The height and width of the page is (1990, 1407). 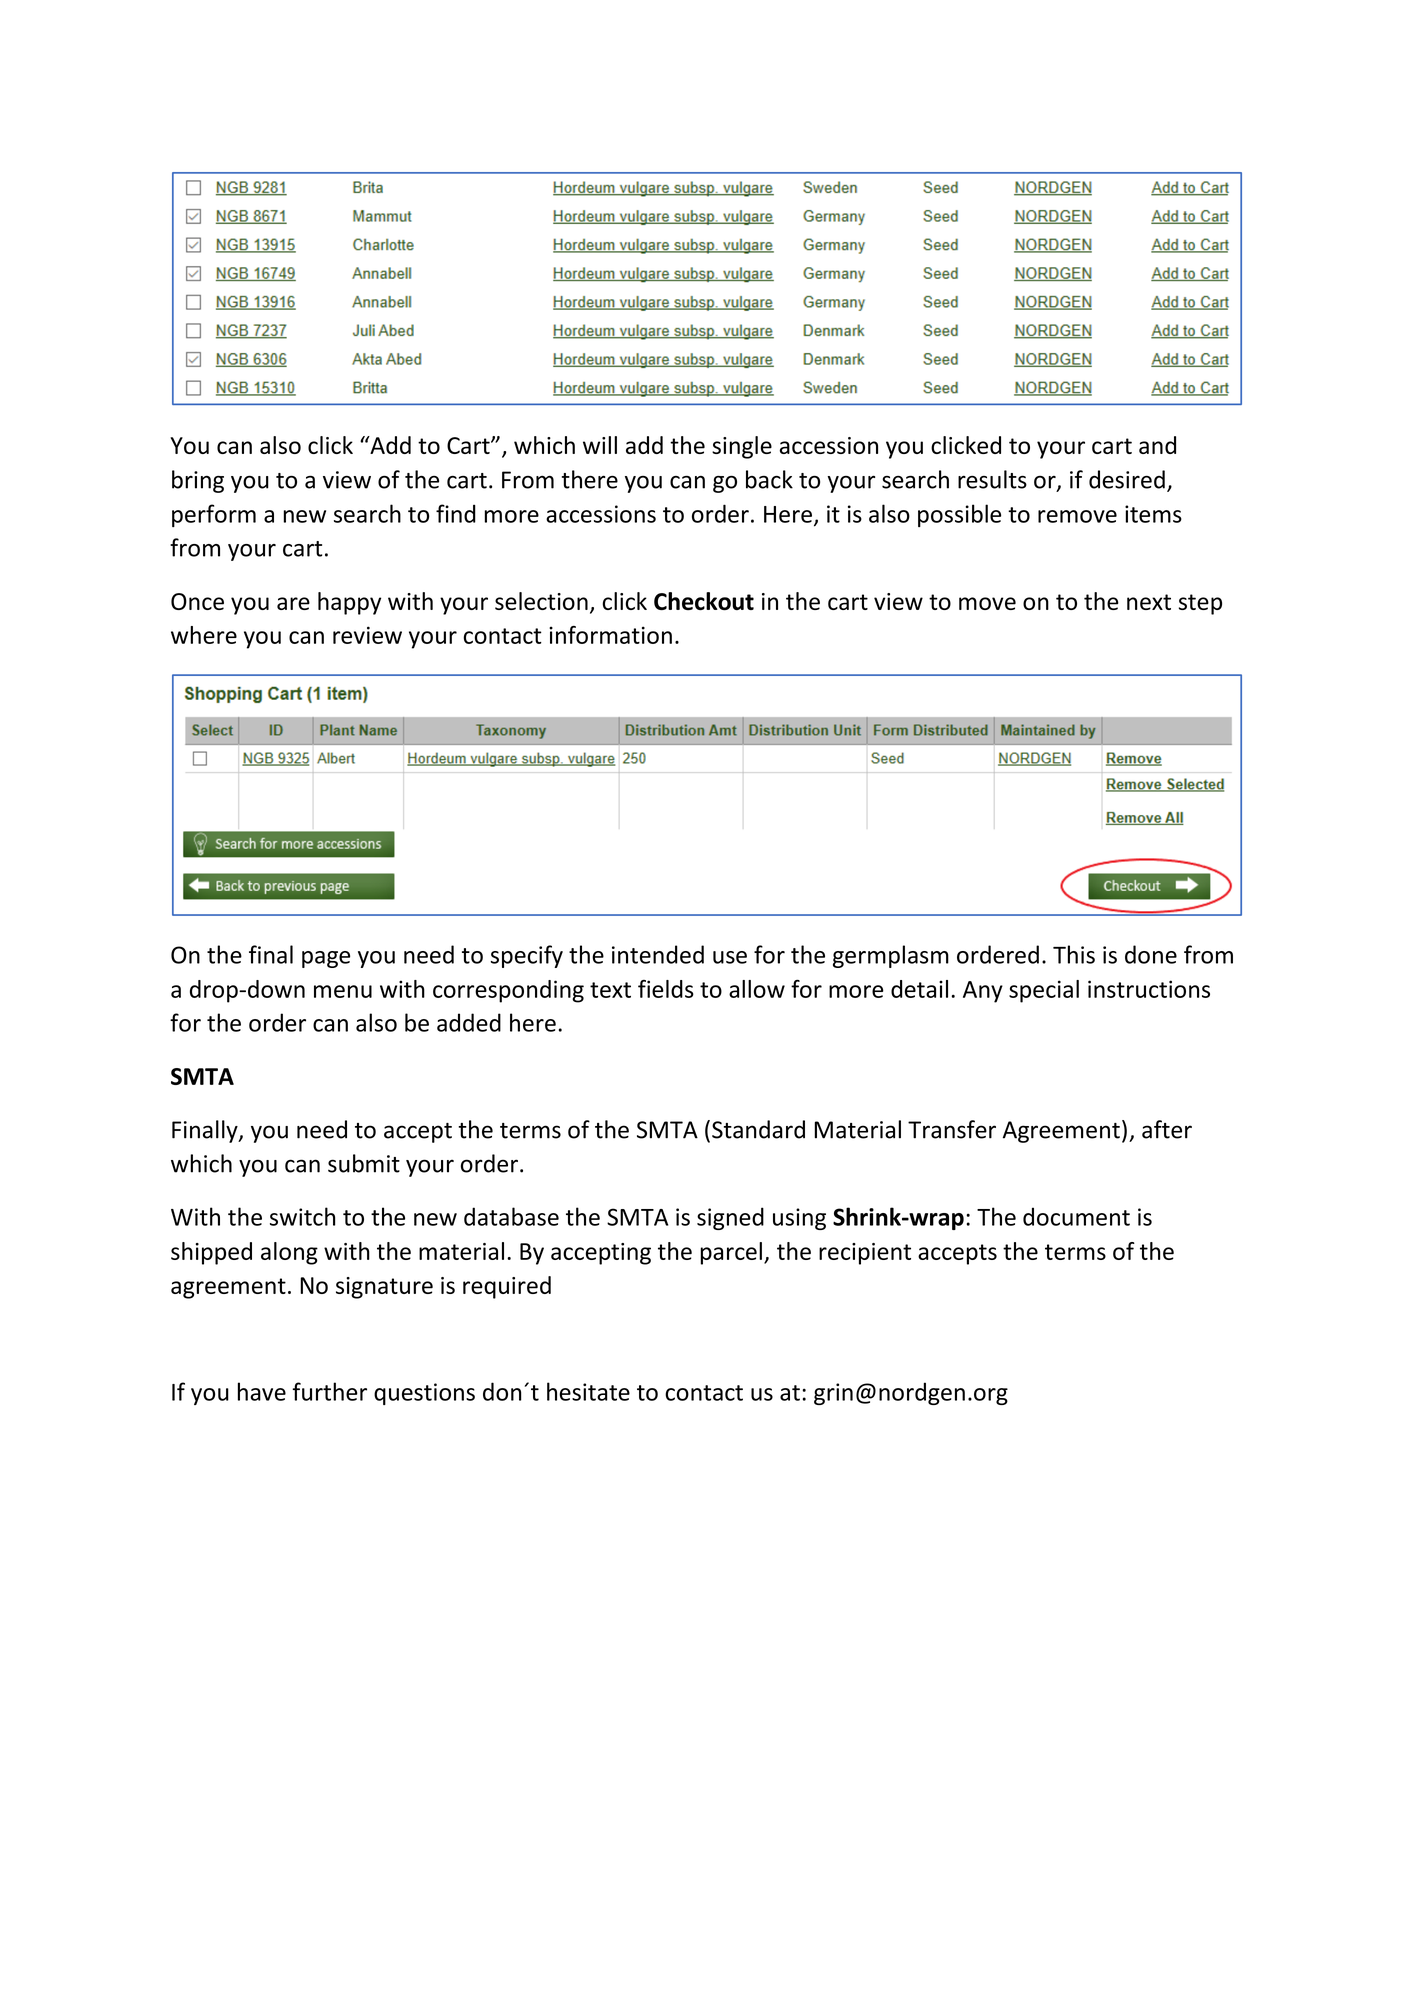 I want to click on document, so click(x=1076, y=1216).
